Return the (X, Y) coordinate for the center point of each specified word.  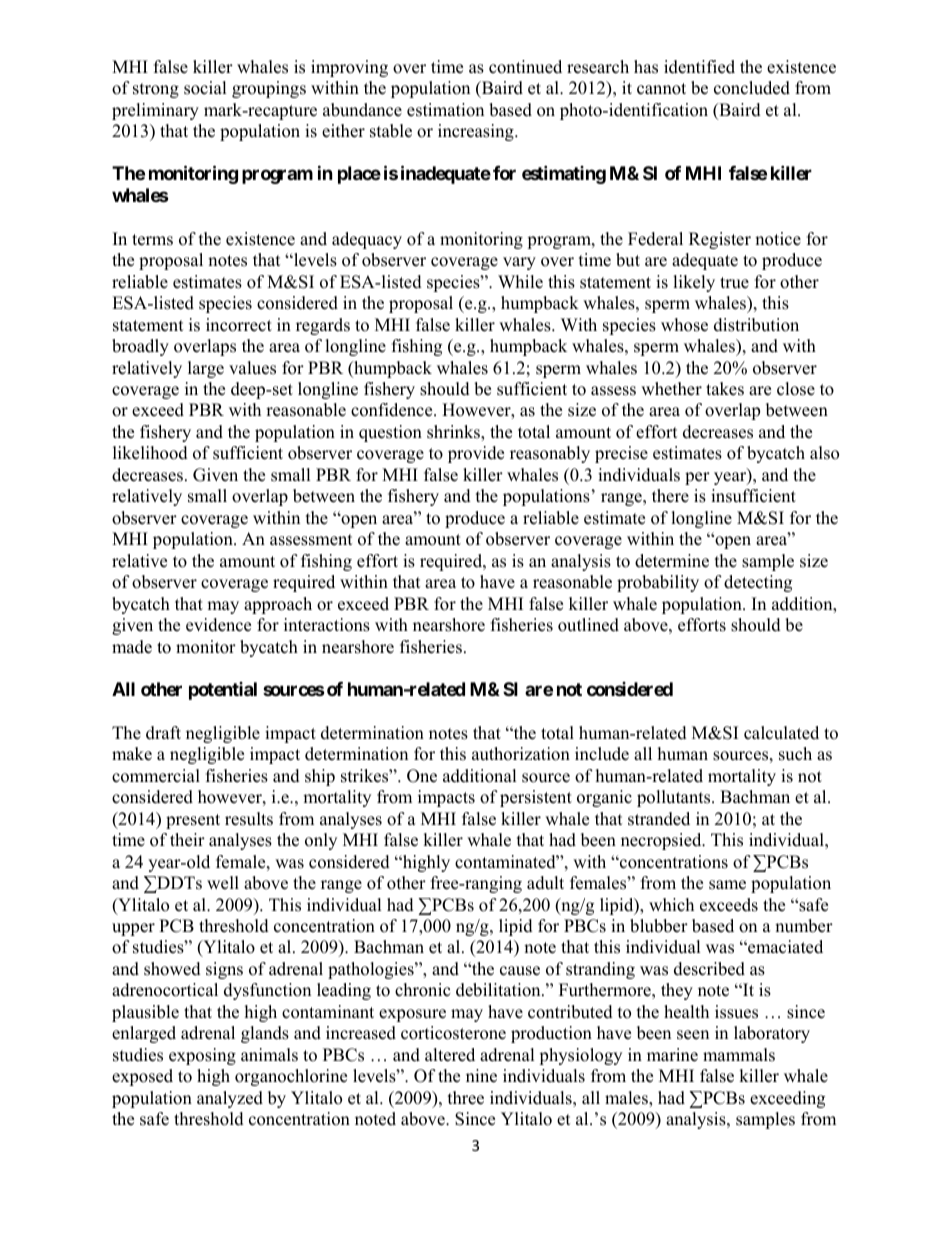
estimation (445, 110)
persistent (536, 798)
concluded (752, 88)
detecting (758, 583)
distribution (756, 325)
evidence (218, 625)
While (520, 282)
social (205, 88)
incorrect (239, 325)
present (193, 821)
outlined (588, 625)
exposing (202, 1056)
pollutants (675, 798)
